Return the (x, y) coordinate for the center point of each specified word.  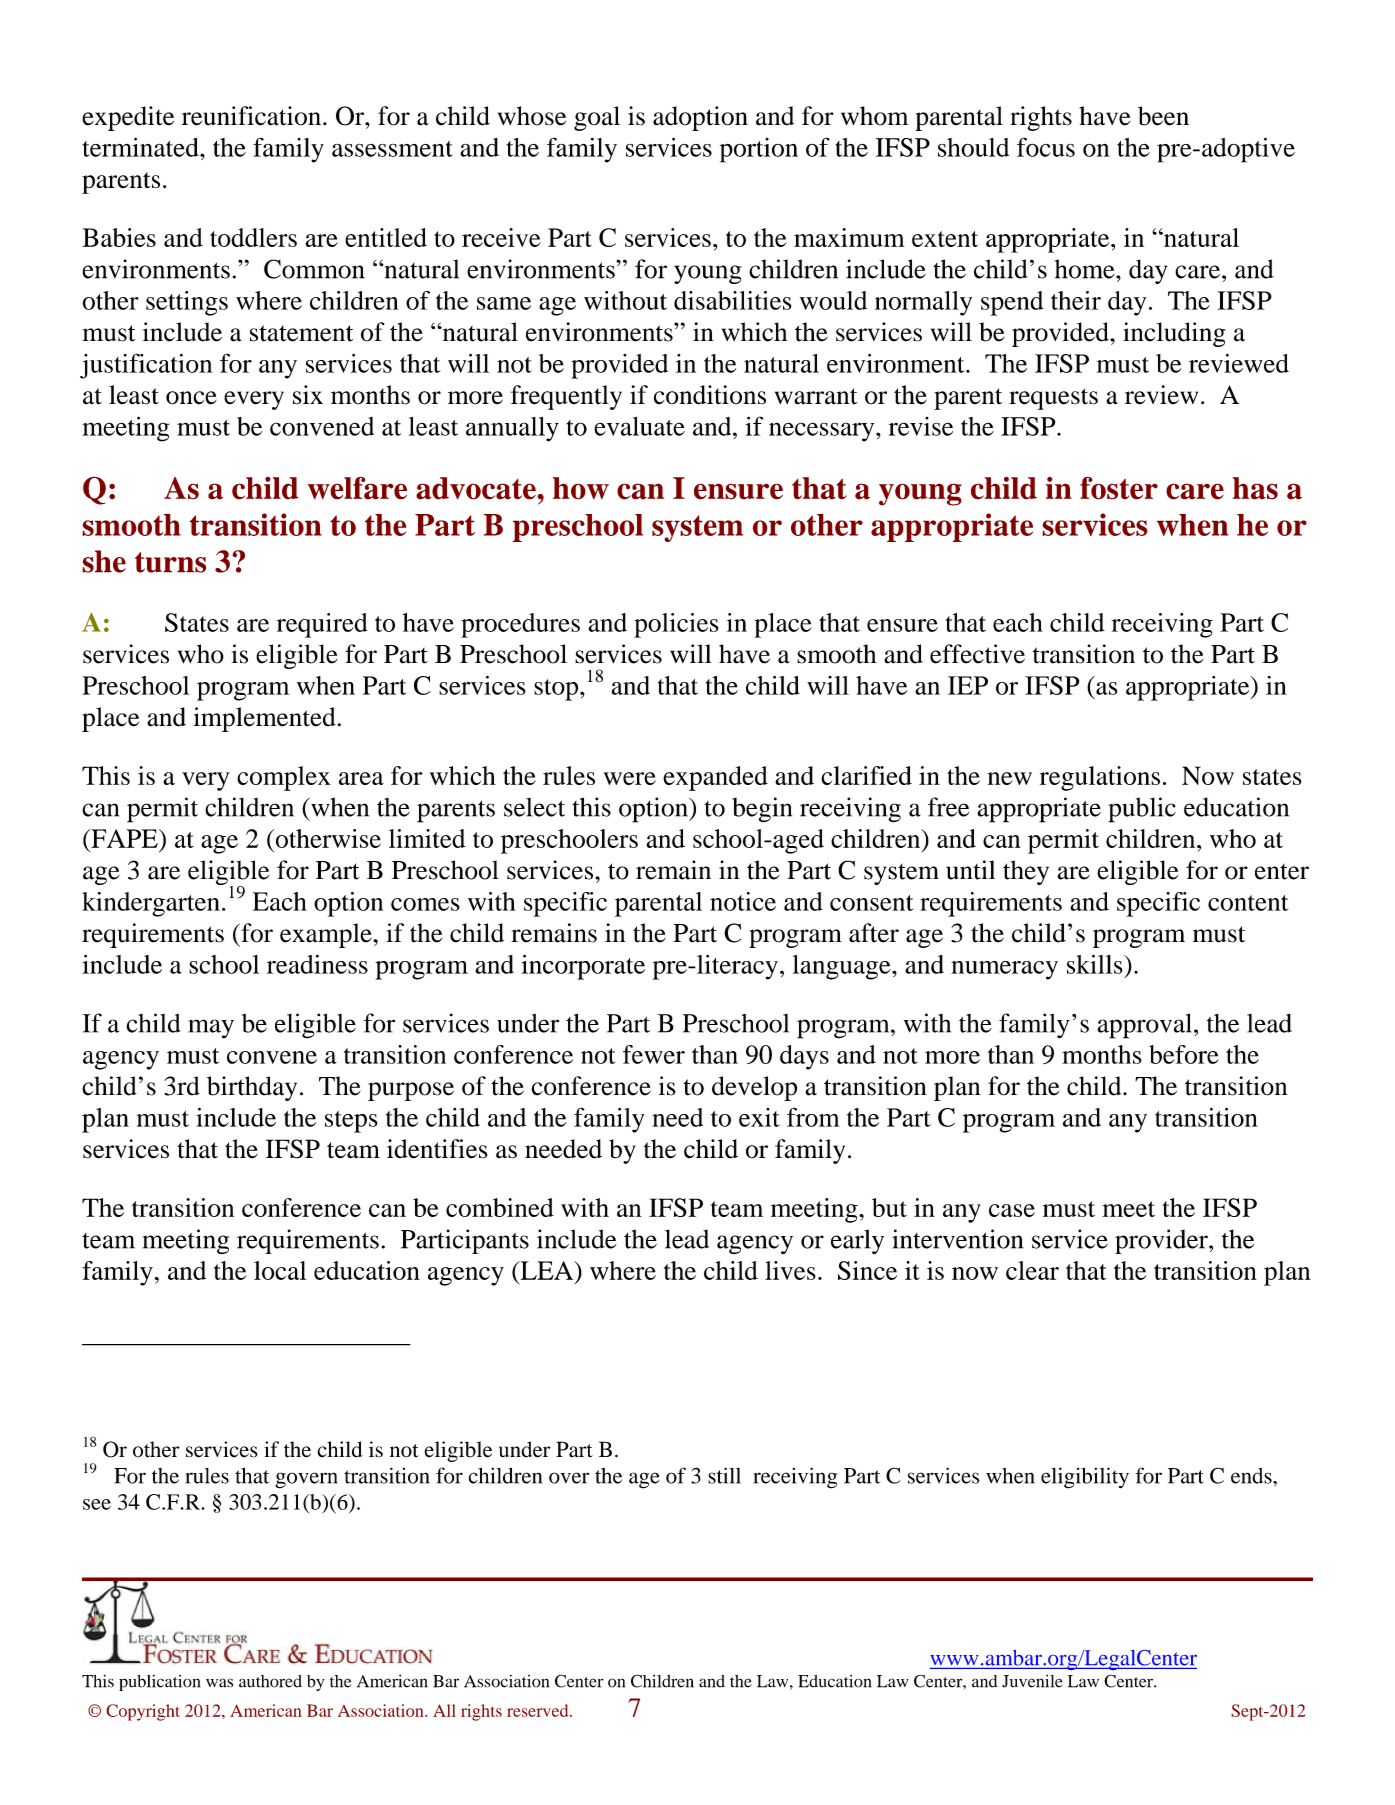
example (326, 935)
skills (1096, 964)
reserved (539, 1710)
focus (1046, 147)
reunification (251, 116)
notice (743, 901)
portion (759, 150)
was (219, 1683)
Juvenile (1032, 1681)
